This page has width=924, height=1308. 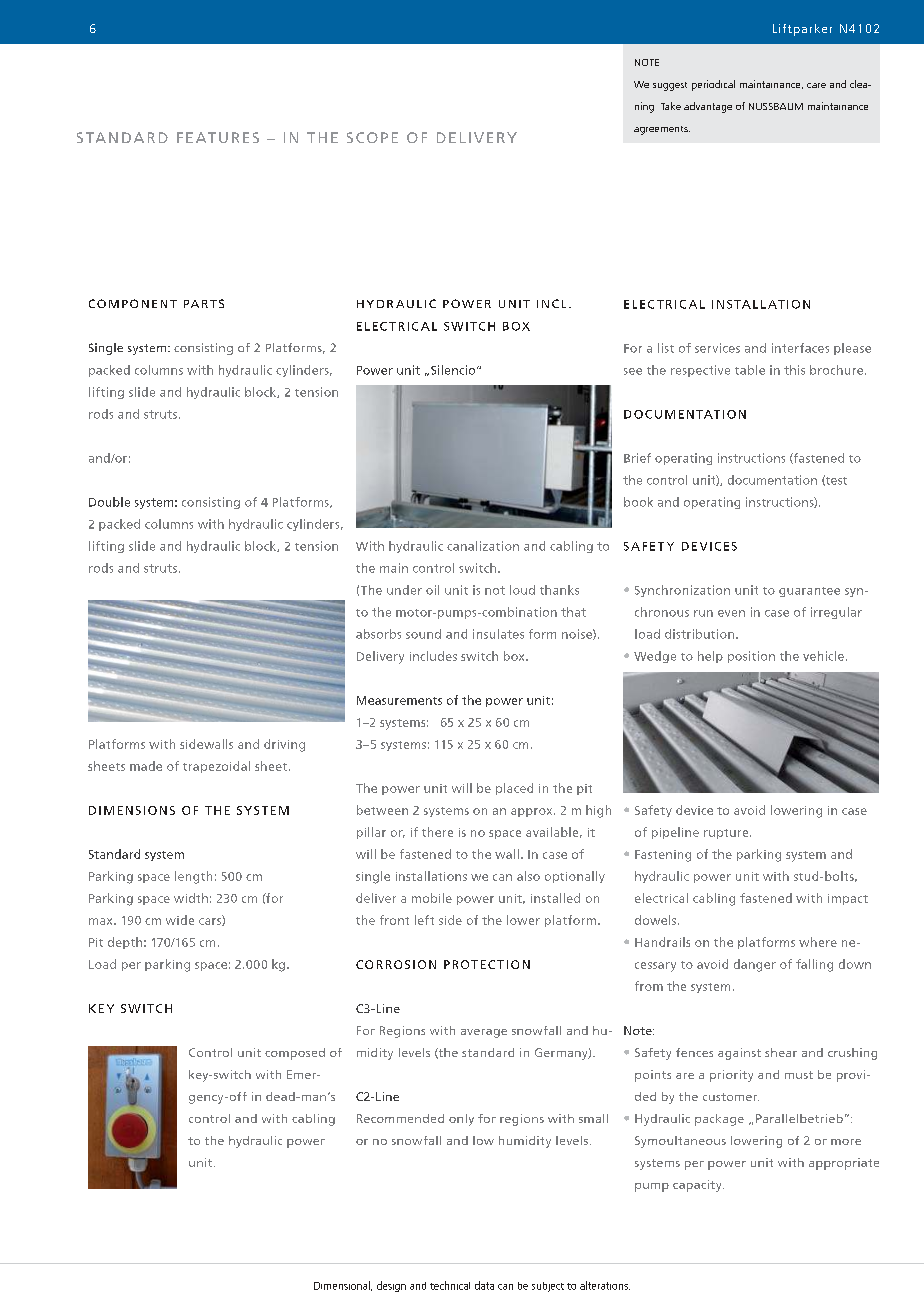 What do you see at coordinates (528, 876) in the page?
I see `also` at bounding box center [528, 876].
